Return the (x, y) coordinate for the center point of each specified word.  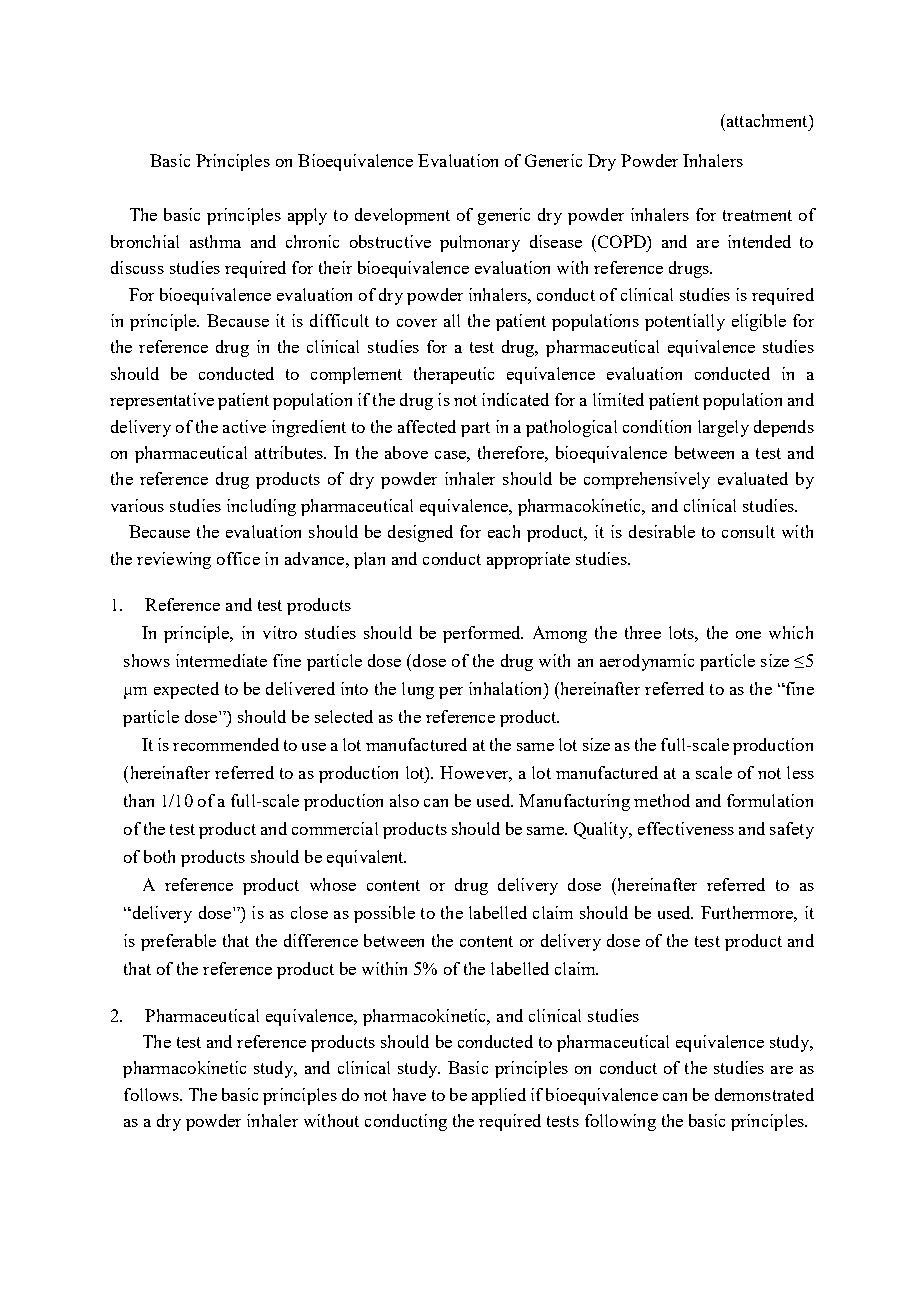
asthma (215, 241)
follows (152, 1094)
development (402, 216)
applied (499, 1096)
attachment (767, 120)
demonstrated (764, 1094)
